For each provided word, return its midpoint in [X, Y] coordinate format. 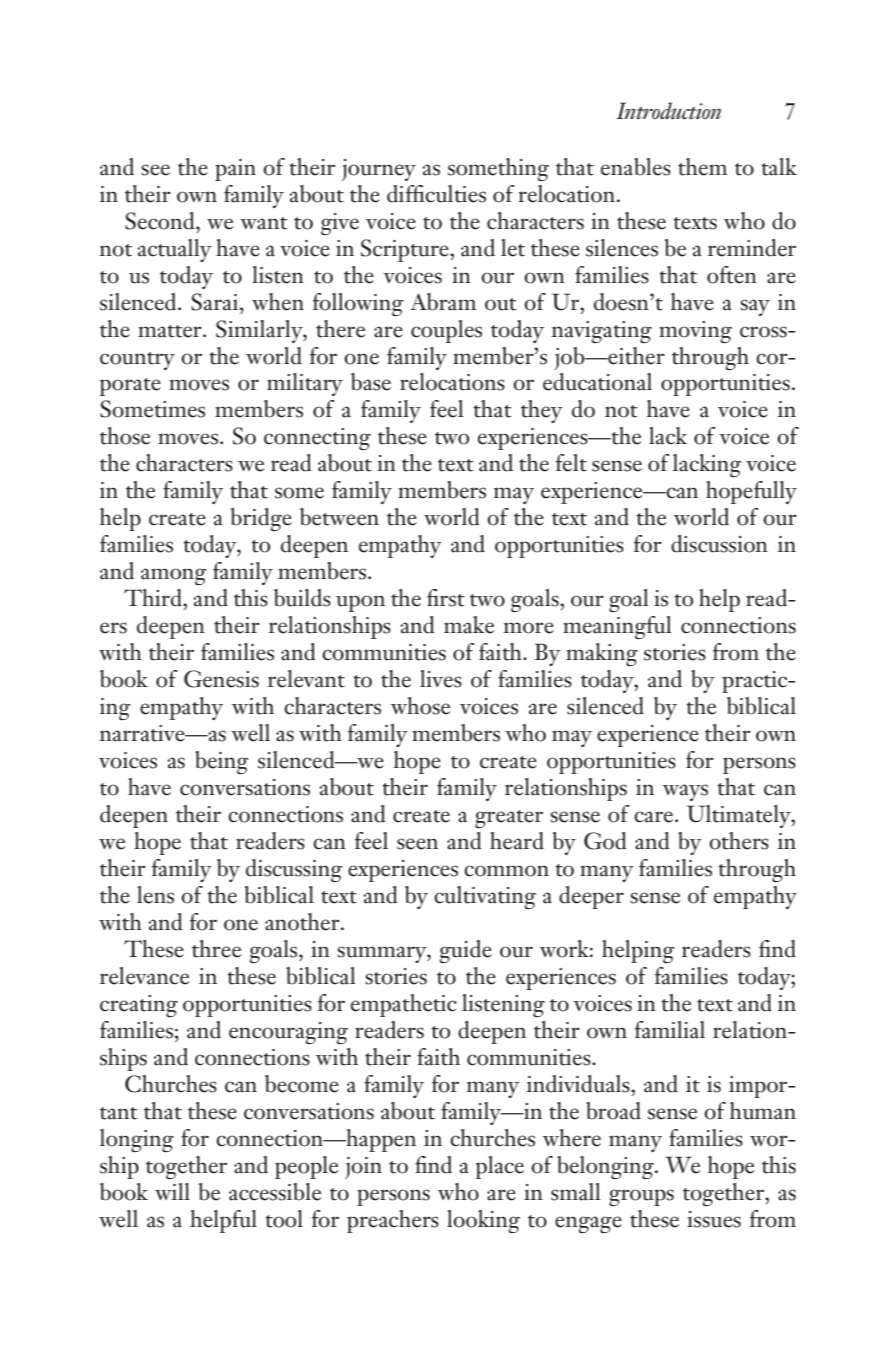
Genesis [221, 679]
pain [235, 170]
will [172, 1191]
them [702, 167]
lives [441, 679]
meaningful [617, 627]
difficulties [436, 194]
